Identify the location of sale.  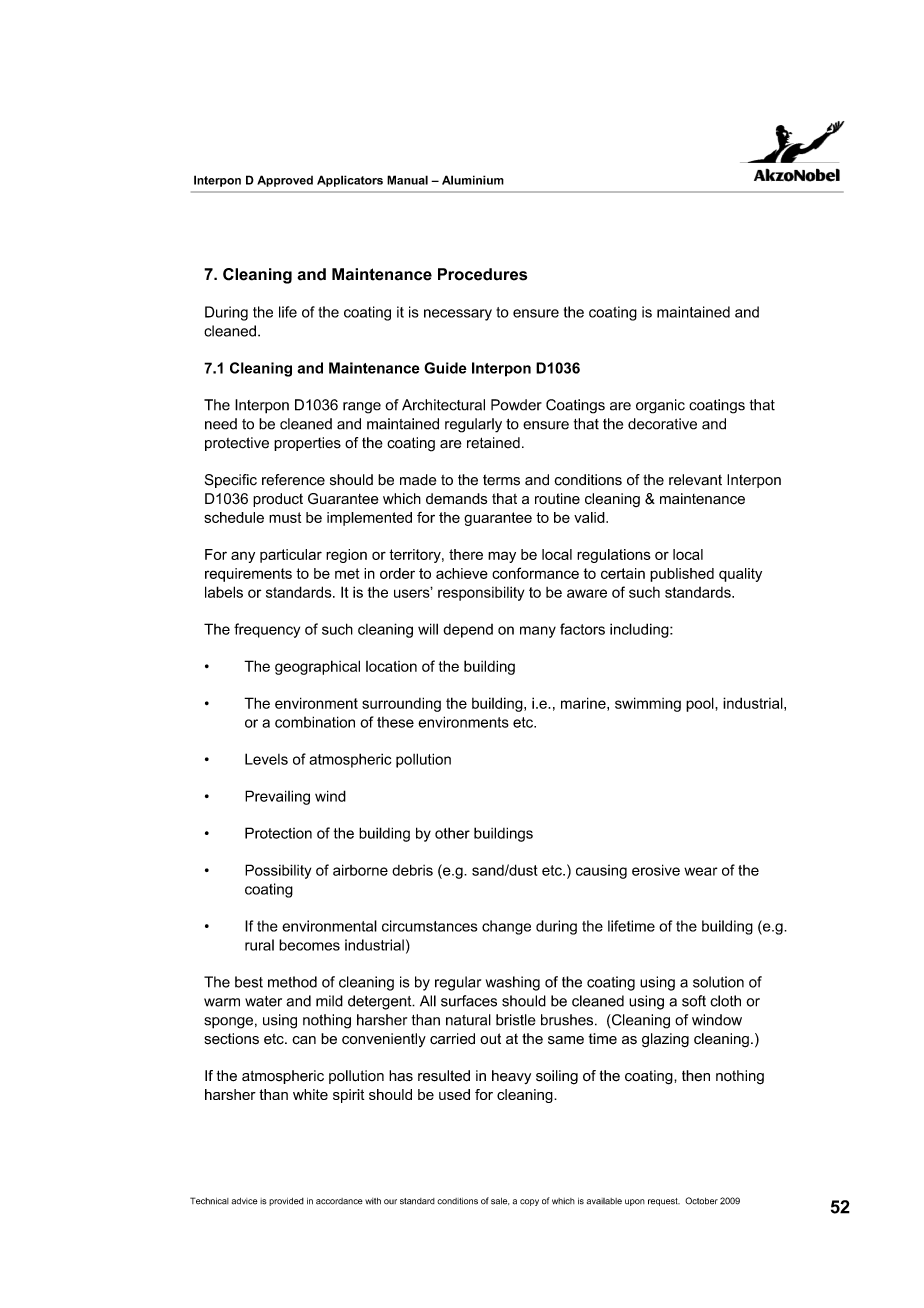
(500, 1201).
